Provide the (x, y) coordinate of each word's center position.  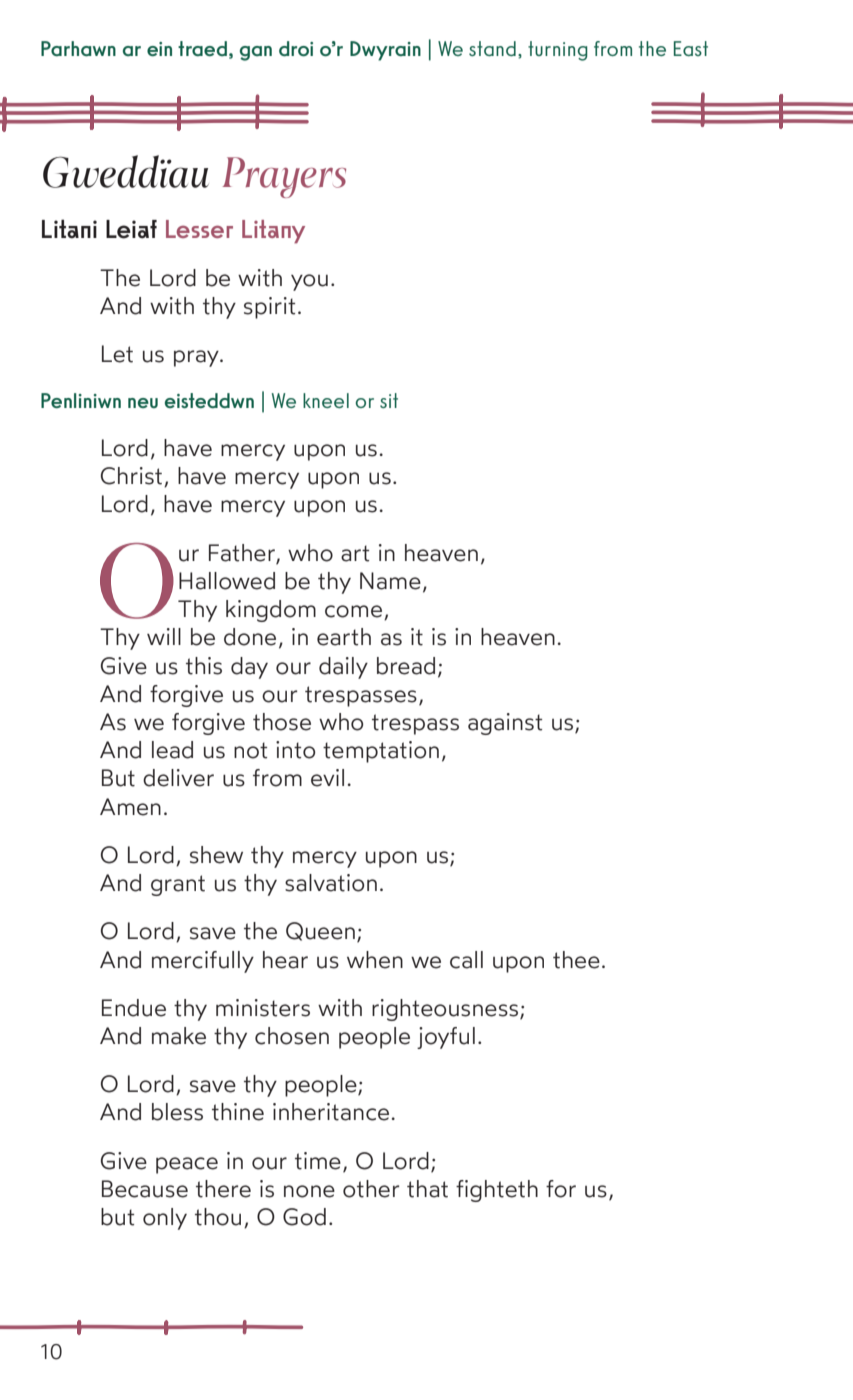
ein (159, 49)
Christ (131, 476)
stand (492, 48)
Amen (130, 807)
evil (327, 778)
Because (145, 1189)
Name (390, 581)
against (505, 724)
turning (558, 51)
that (427, 1189)
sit (389, 400)
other (371, 1189)
